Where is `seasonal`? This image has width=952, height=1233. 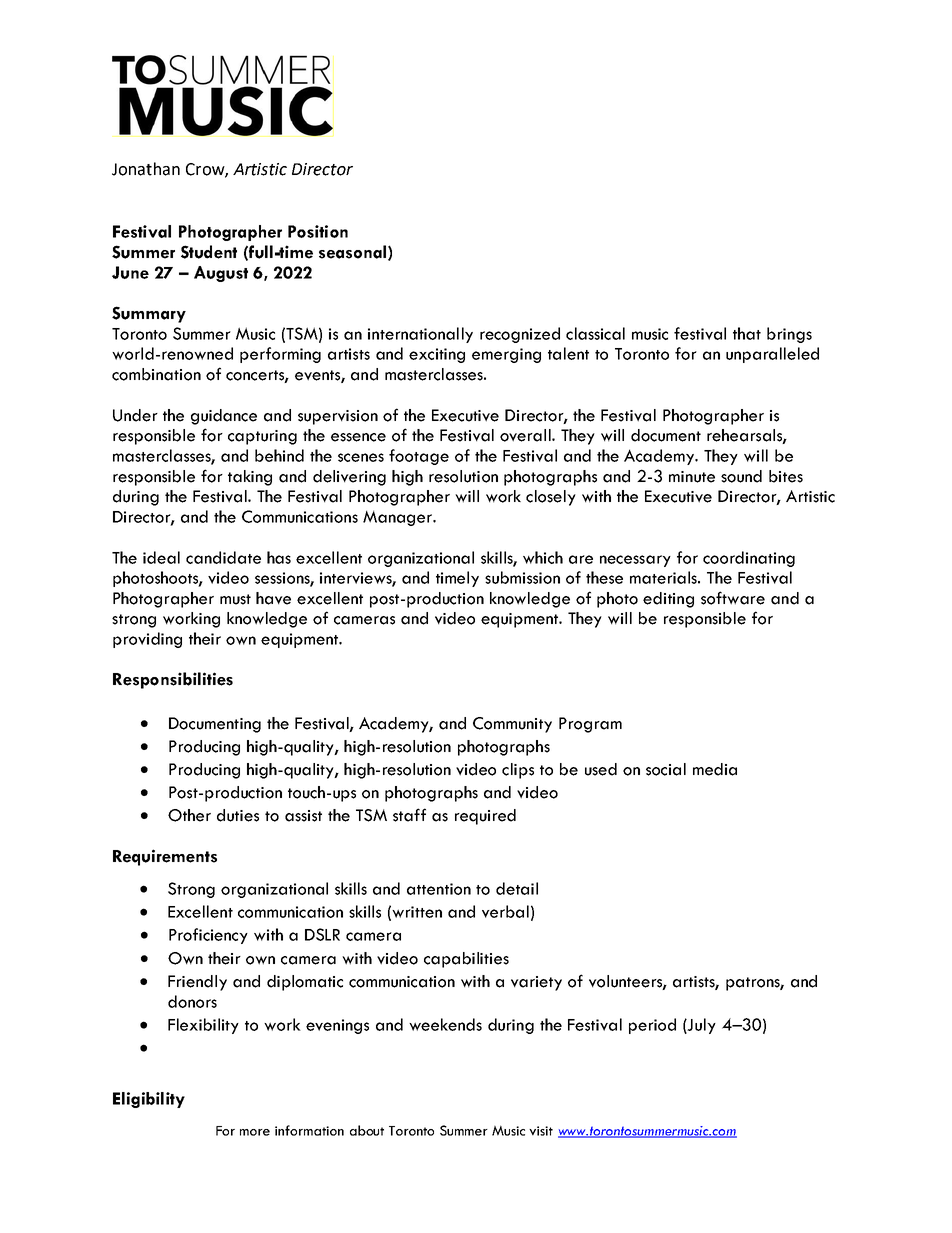
seasonal is located at coordinates (352, 252).
